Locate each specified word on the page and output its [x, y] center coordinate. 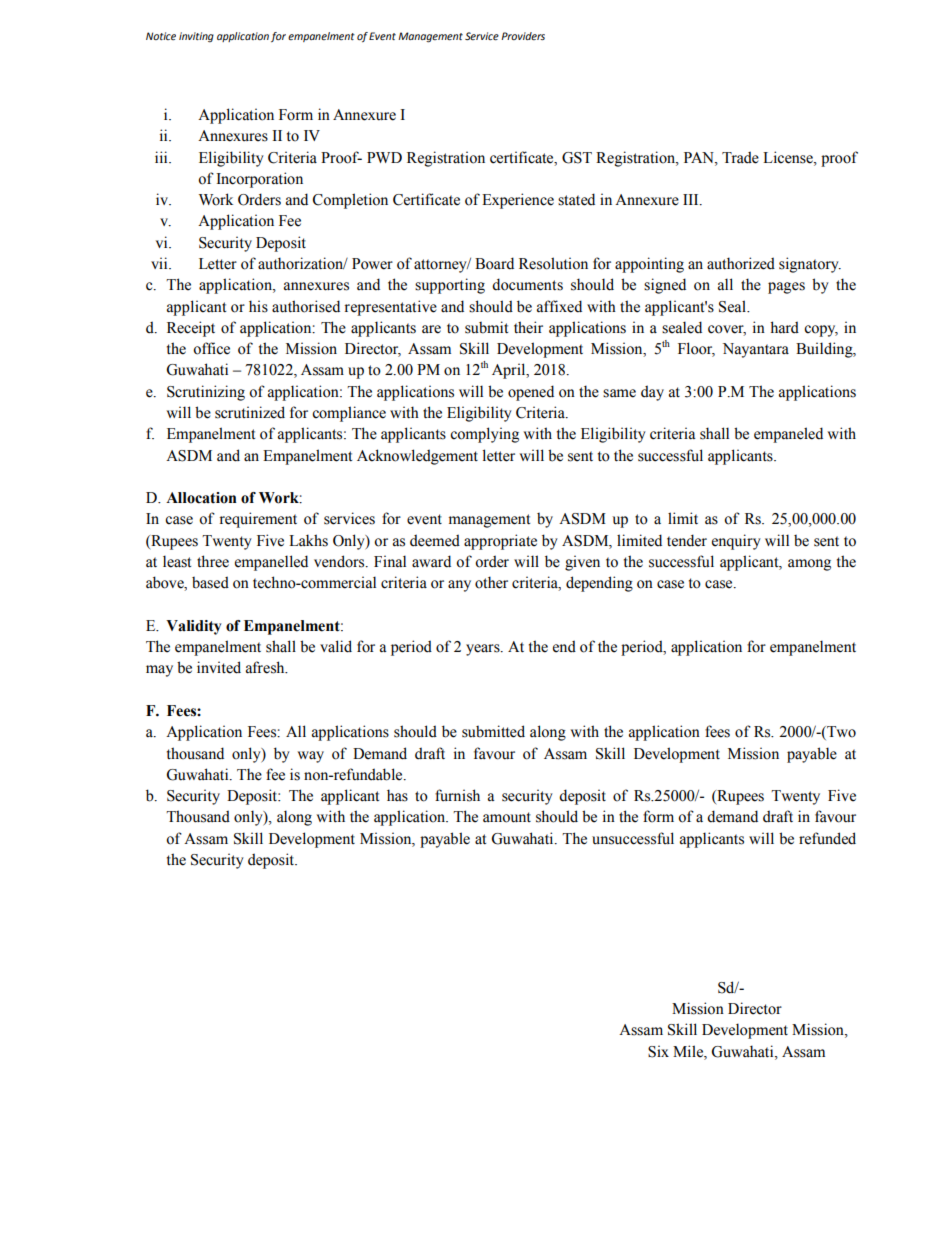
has [397, 795]
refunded [827, 838]
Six [658, 1051]
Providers [523, 36]
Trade [740, 157]
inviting [196, 37]
